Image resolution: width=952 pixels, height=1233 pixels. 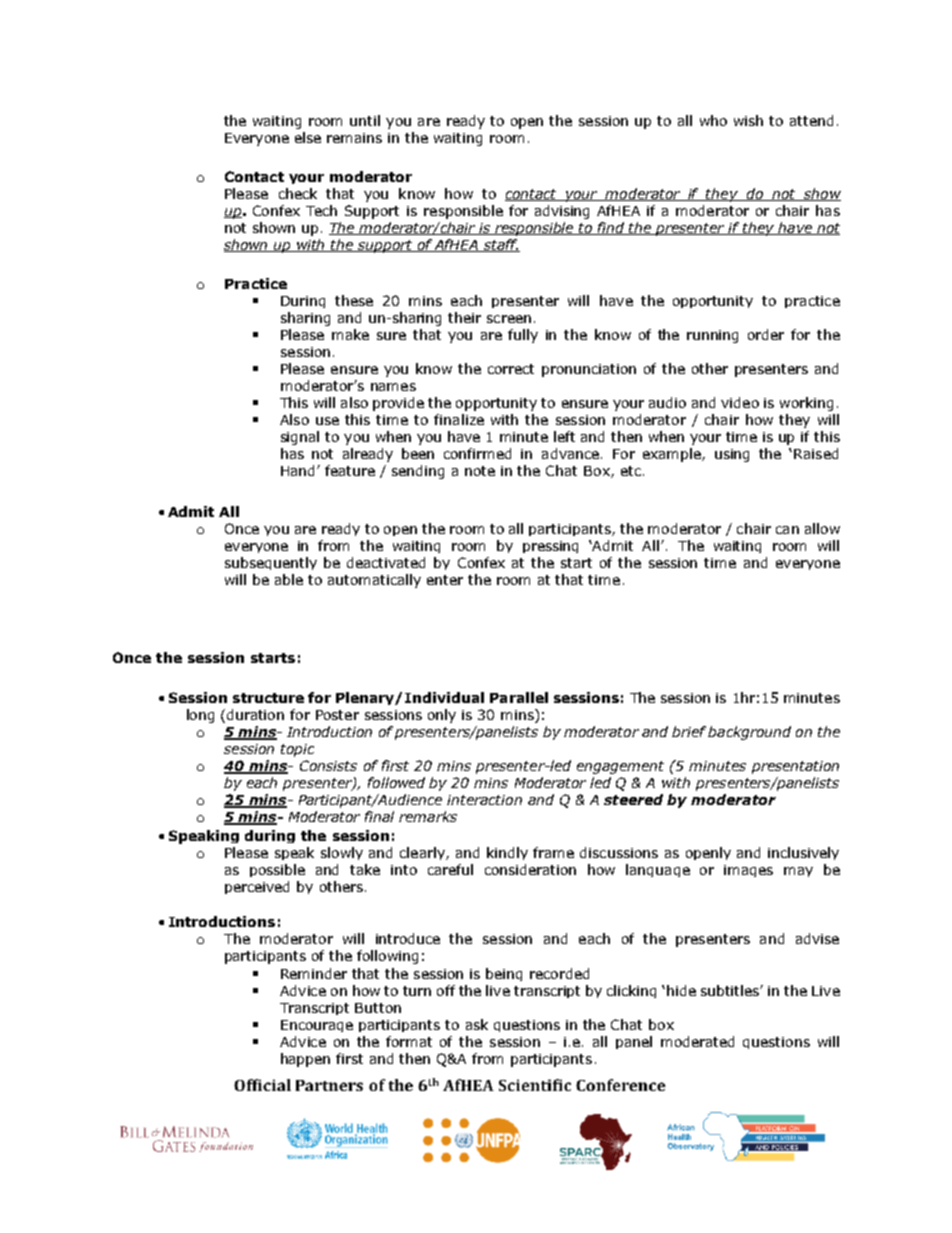 What do you see at coordinates (748, 120) in the page?
I see `wish` at bounding box center [748, 120].
